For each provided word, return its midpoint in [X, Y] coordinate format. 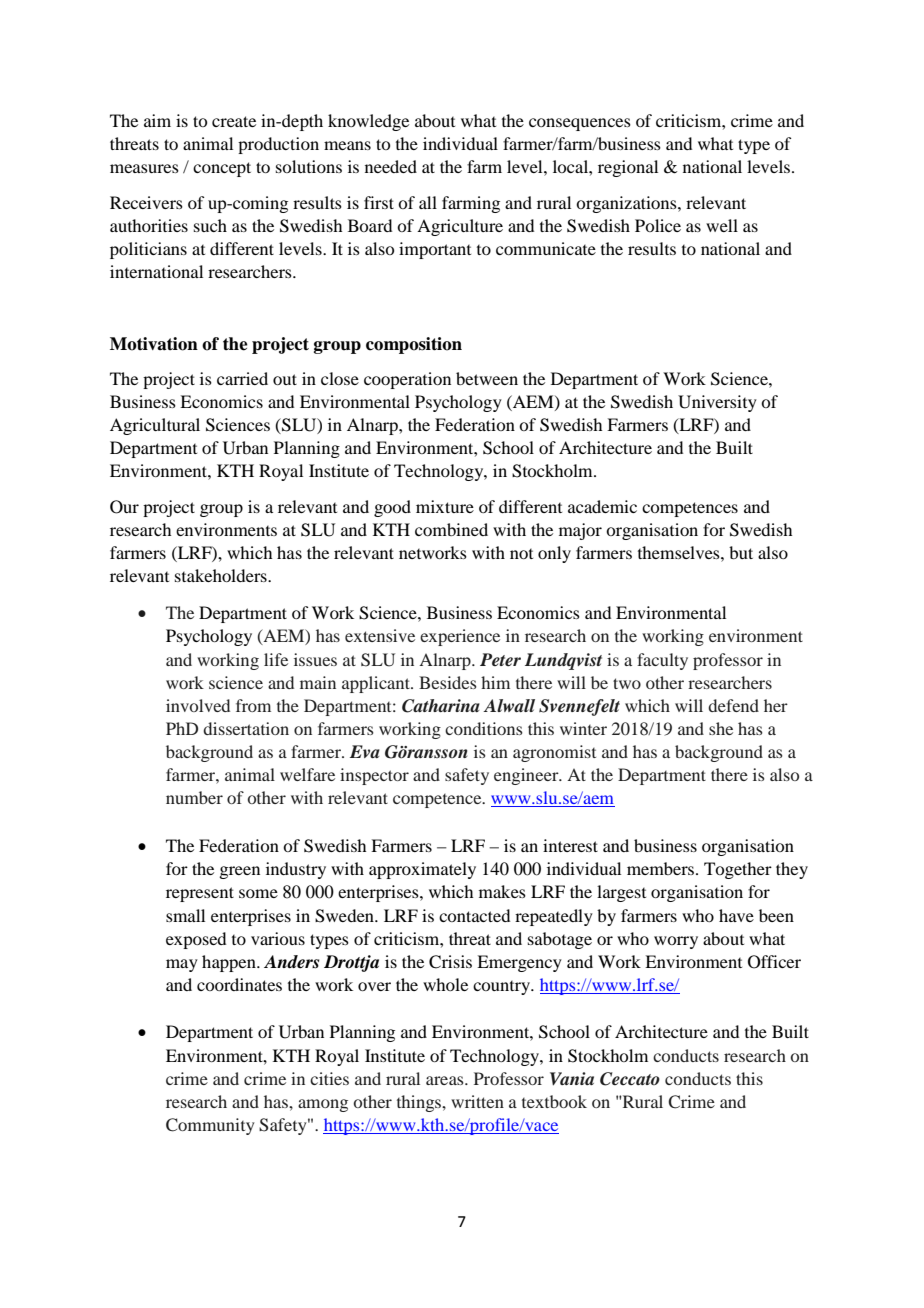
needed [391, 166]
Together [738, 870]
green [239, 872]
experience [460, 637]
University [717, 403]
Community [210, 1126]
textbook [554, 1101]
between [487, 378]
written [477, 1101]
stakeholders [222, 575]
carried [242, 378]
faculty [662, 661]
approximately [422, 870]
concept [222, 169]
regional [628, 168]
